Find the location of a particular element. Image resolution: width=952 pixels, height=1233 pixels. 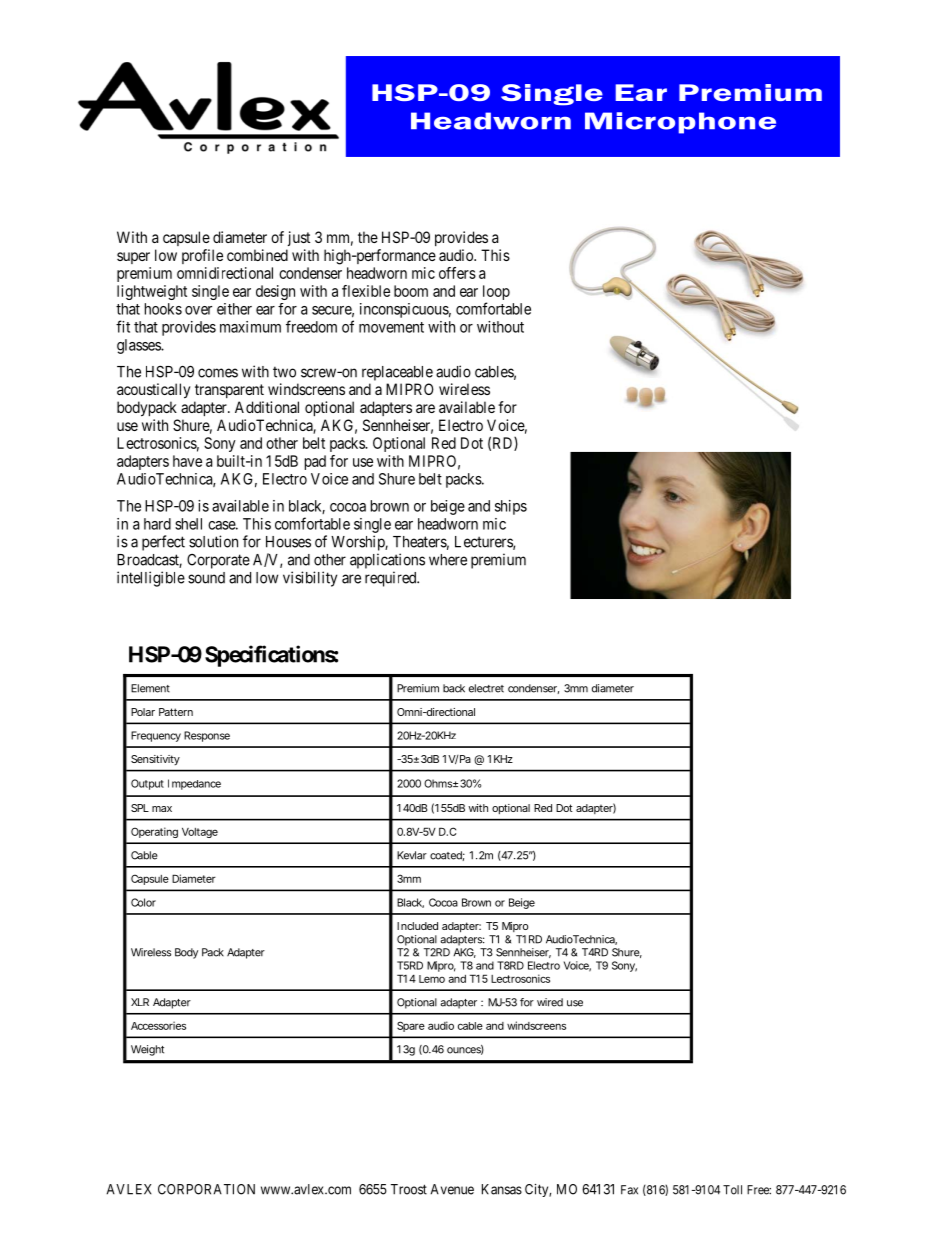

Microphone is located at coordinates (680, 123).
